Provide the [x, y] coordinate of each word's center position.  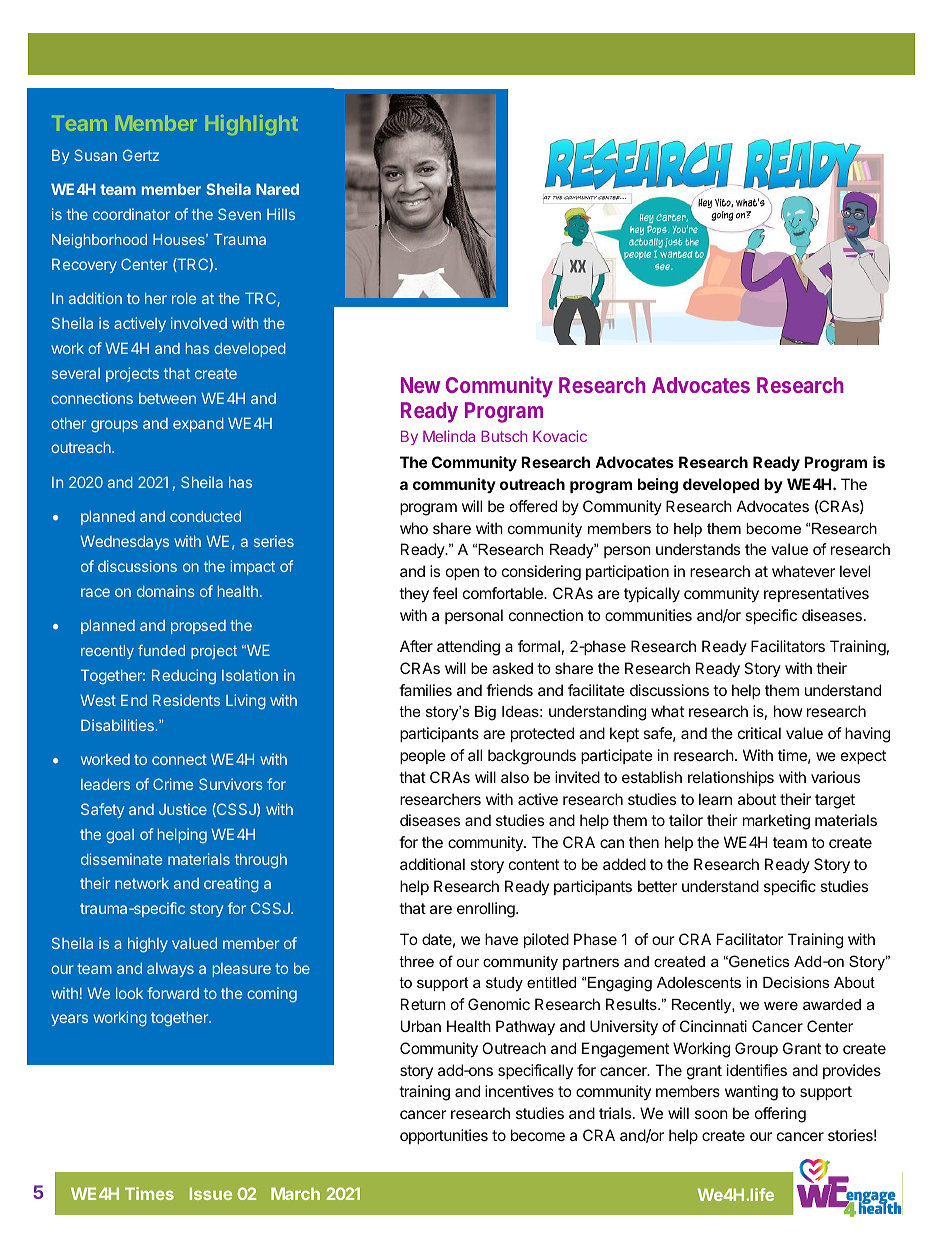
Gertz [141, 155]
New [420, 385]
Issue [211, 1193]
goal [120, 836]
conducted [205, 516]
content [534, 864]
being [658, 486]
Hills [281, 214]
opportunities [444, 1136]
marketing [776, 822]
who [414, 528]
